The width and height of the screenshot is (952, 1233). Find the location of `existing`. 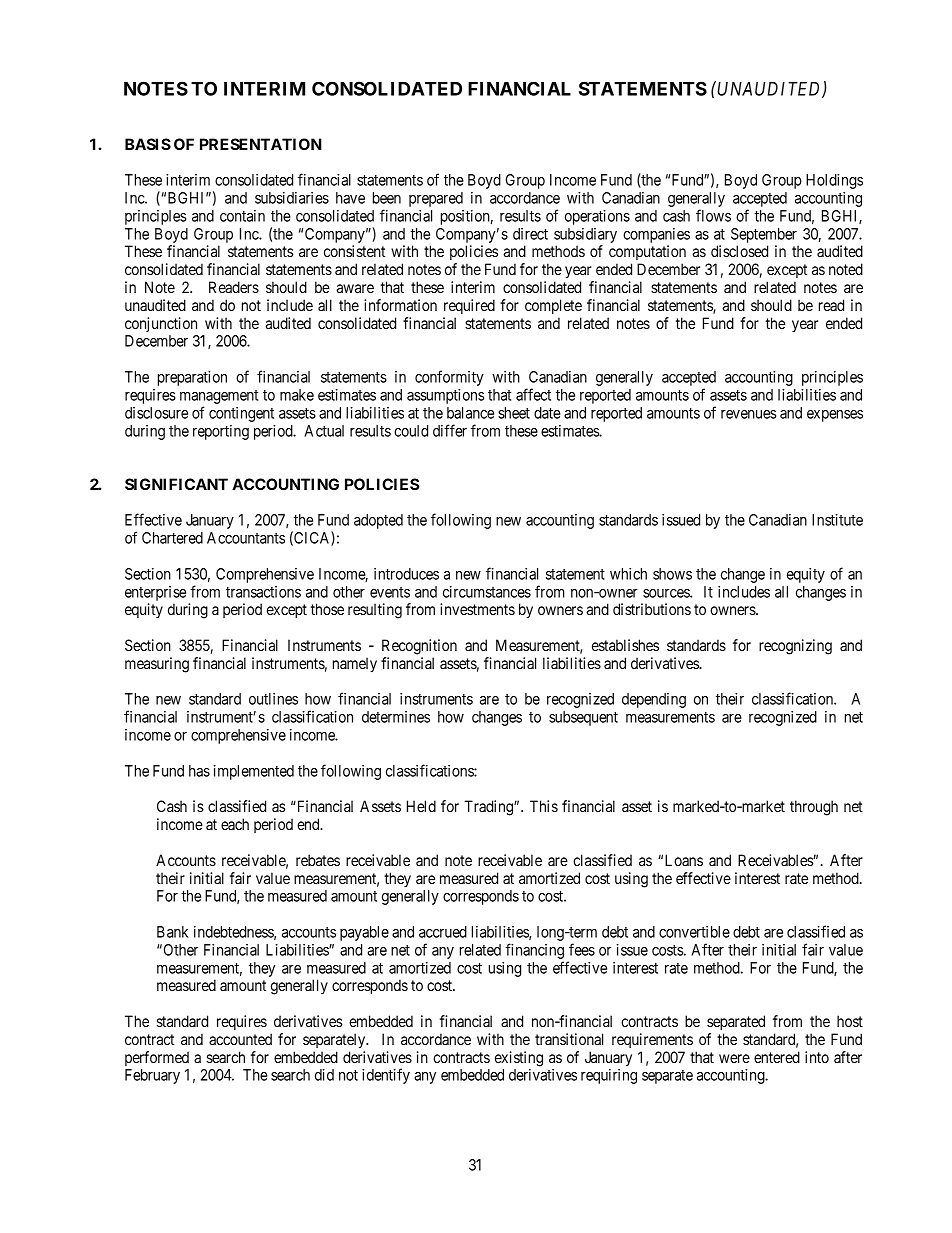

existing is located at coordinates (519, 1059).
